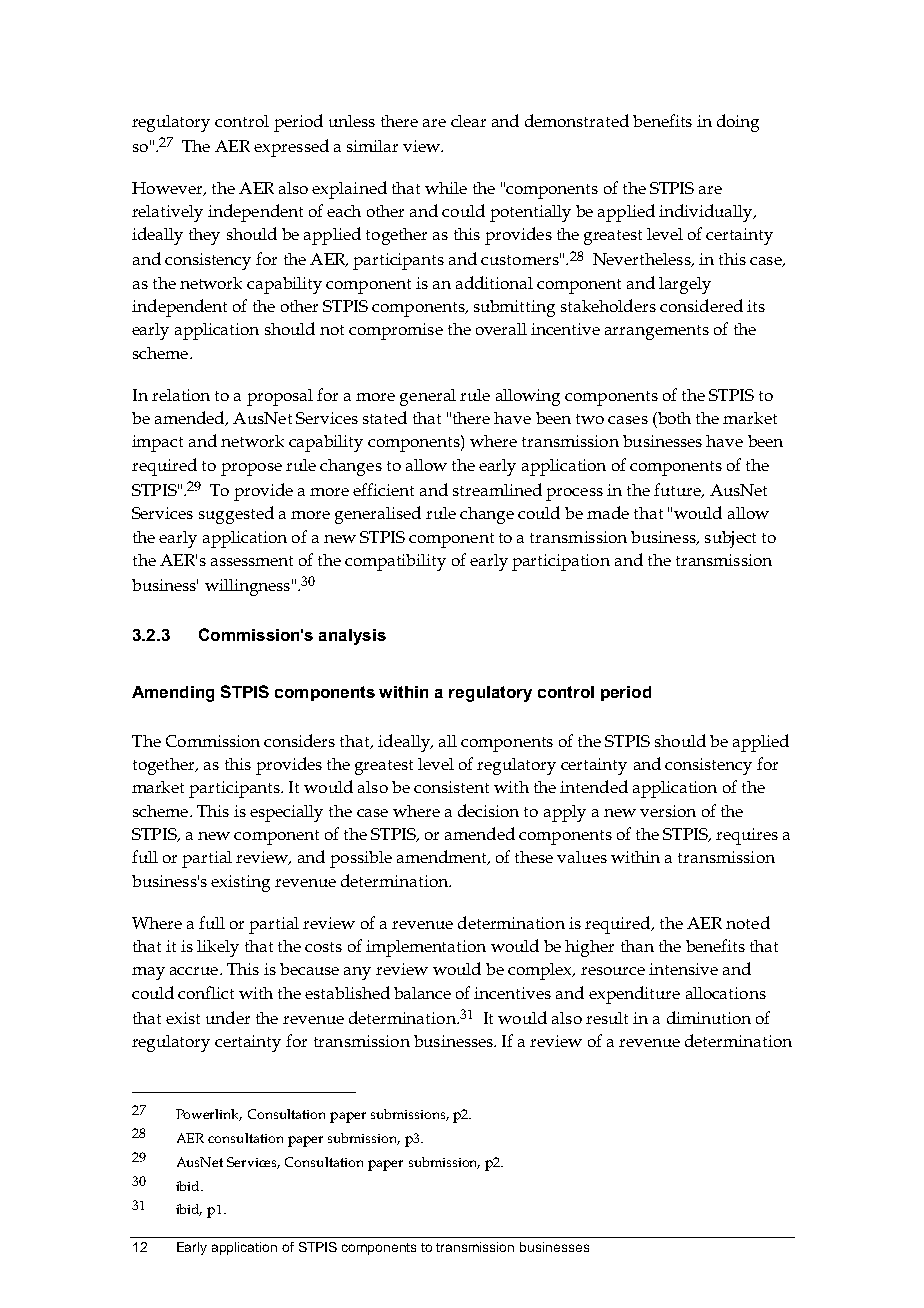 This screenshot has width=924, height=1308. What do you see at coordinates (468, 121) in the screenshot?
I see `clear` at bounding box center [468, 121].
